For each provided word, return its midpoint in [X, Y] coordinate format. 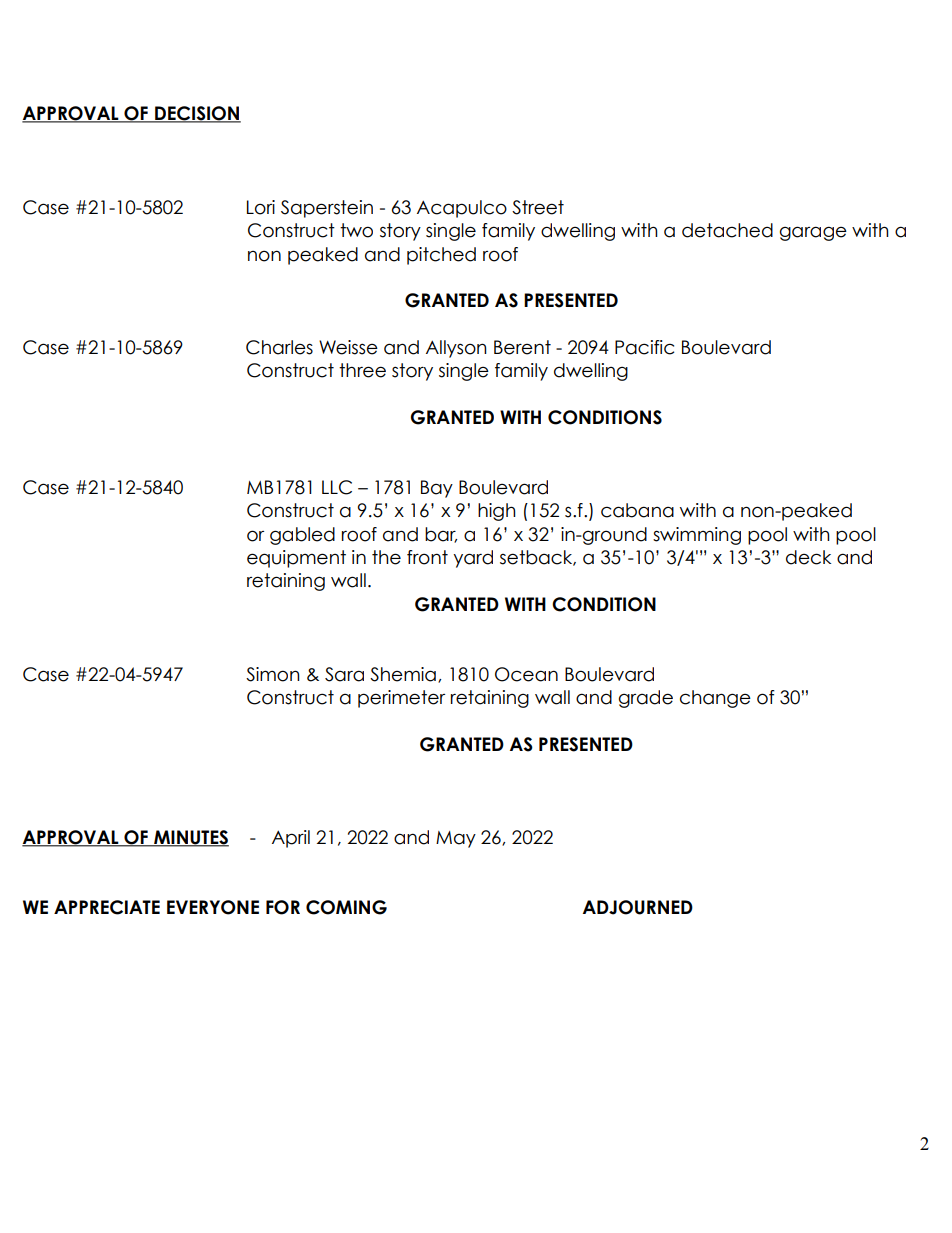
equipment [296, 559]
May [456, 839]
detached [727, 230]
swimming [697, 536]
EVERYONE [213, 907]
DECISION [197, 114]
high [497, 512]
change [715, 699]
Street [538, 207]
